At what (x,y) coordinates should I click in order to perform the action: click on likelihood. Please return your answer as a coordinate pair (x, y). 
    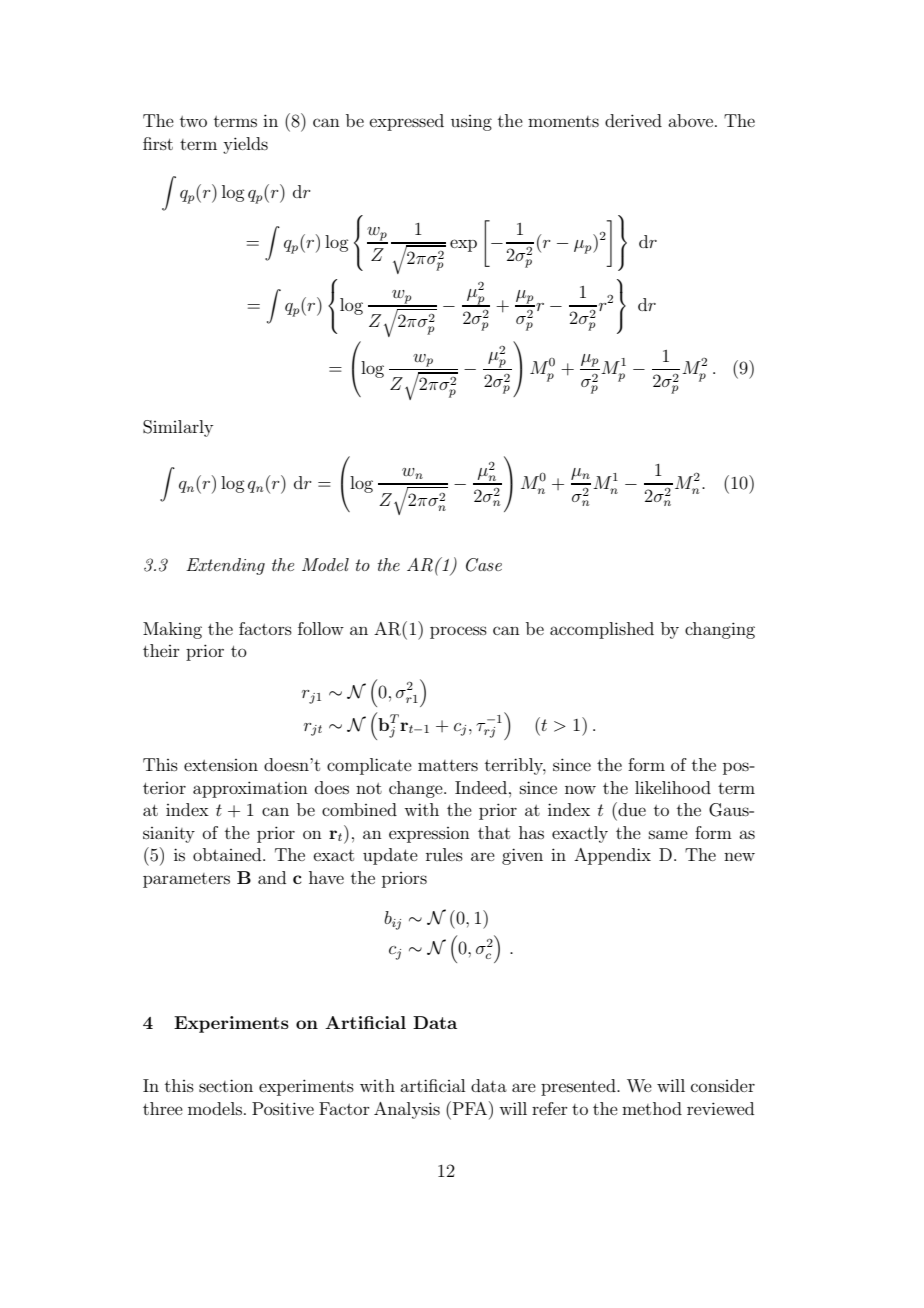
    Looking at the image, I should click on (673, 787).
